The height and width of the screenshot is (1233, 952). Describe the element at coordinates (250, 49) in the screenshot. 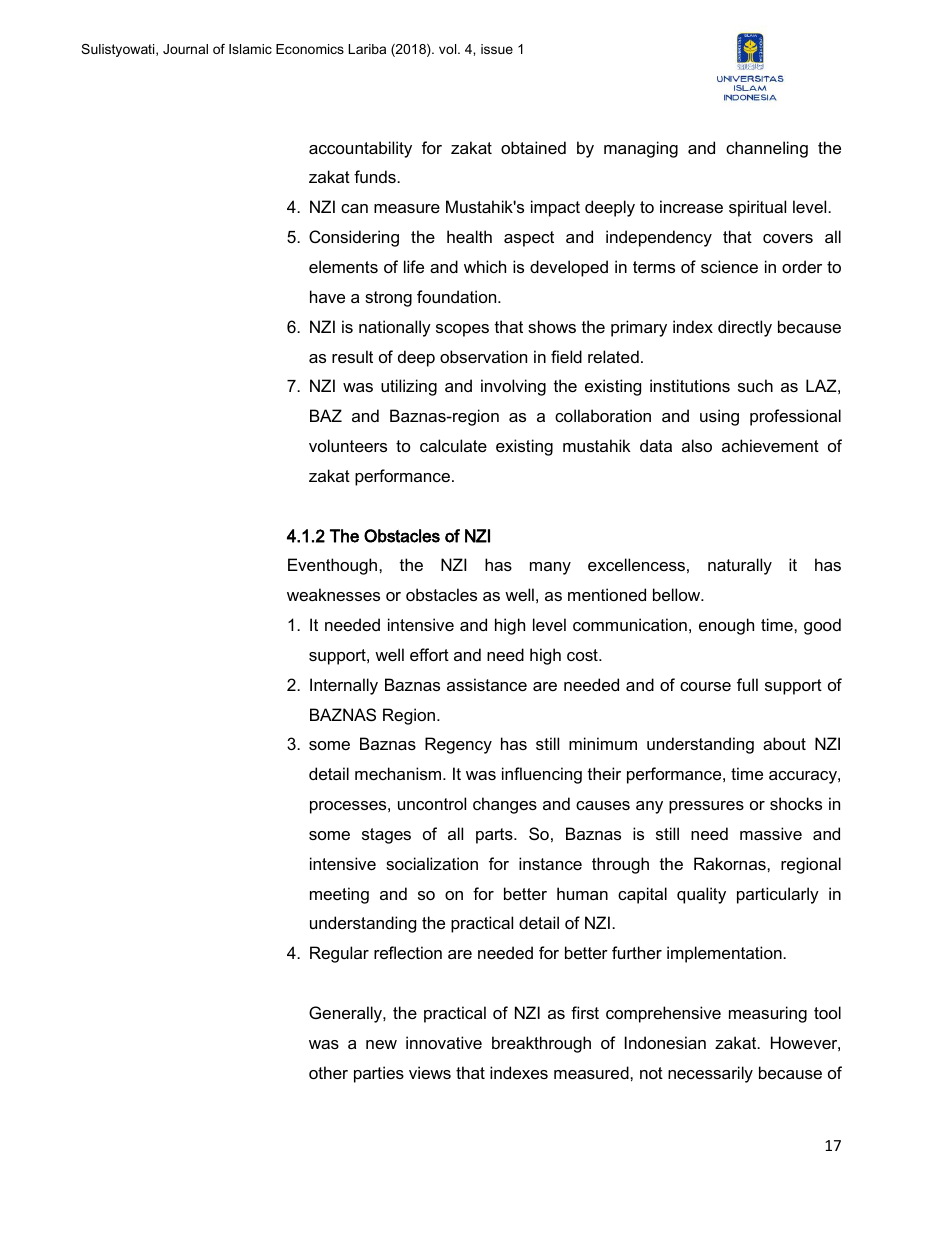

I see `Islamic` at that location.
